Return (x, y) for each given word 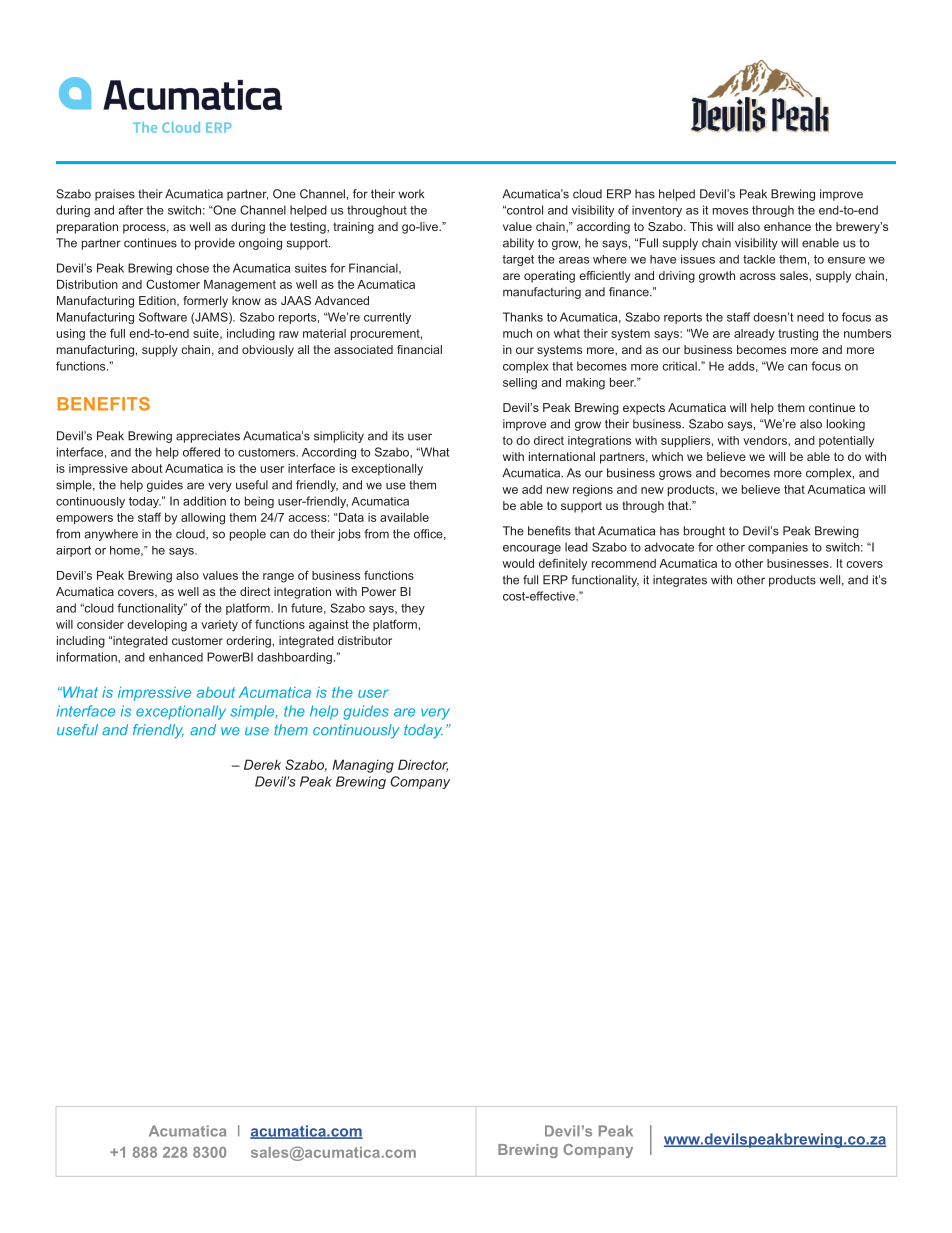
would (518, 563)
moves (730, 211)
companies (778, 548)
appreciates (208, 437)
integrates (680, 581)
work (411, 194)
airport (73, 551)
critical (680, 366)
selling (520, 384)
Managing (363, 766)
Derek (262, 764)
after (131, 210)
